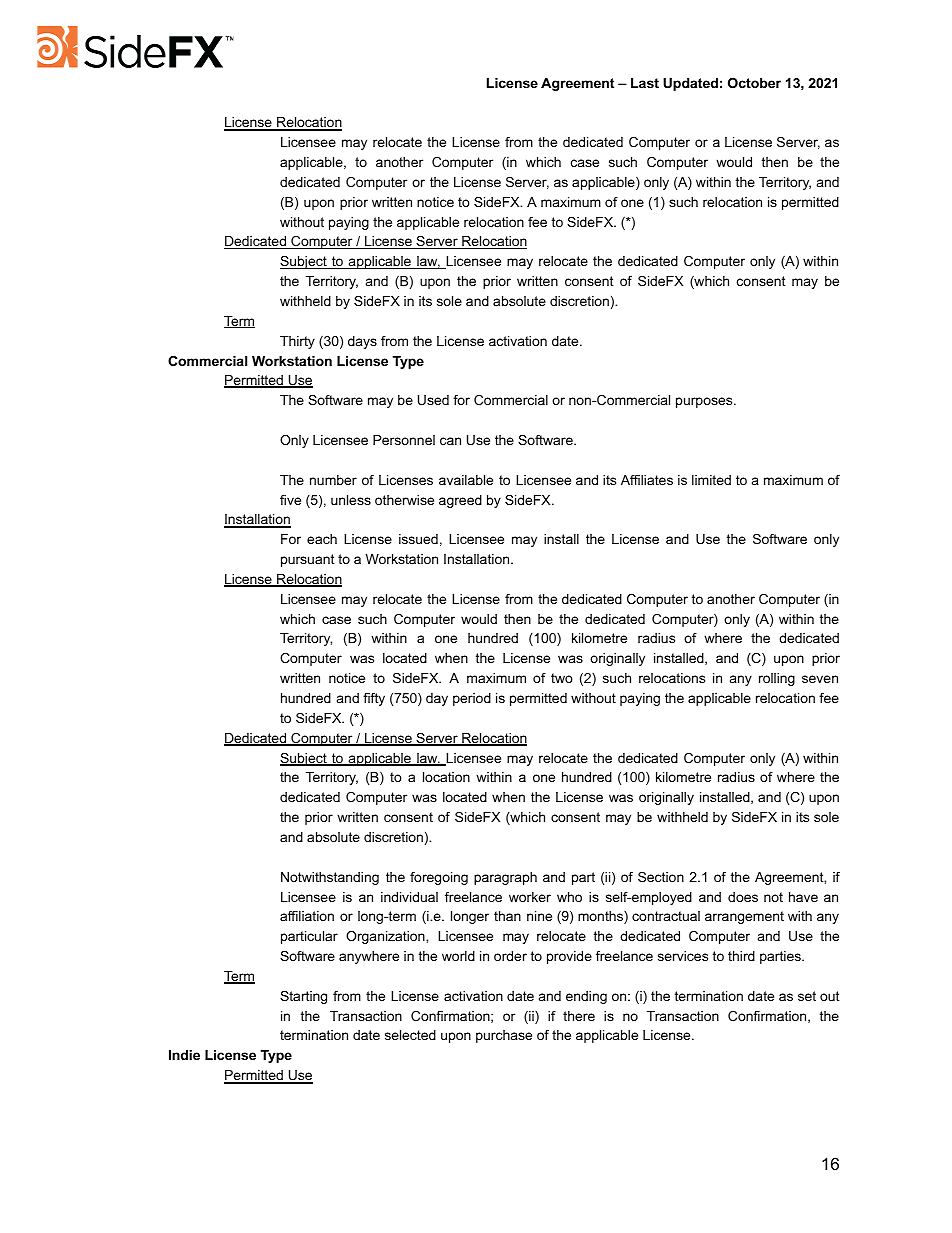 The height and width of the screenshot is (1233, 952). I want to click on Thirty, so click(297, 342).
